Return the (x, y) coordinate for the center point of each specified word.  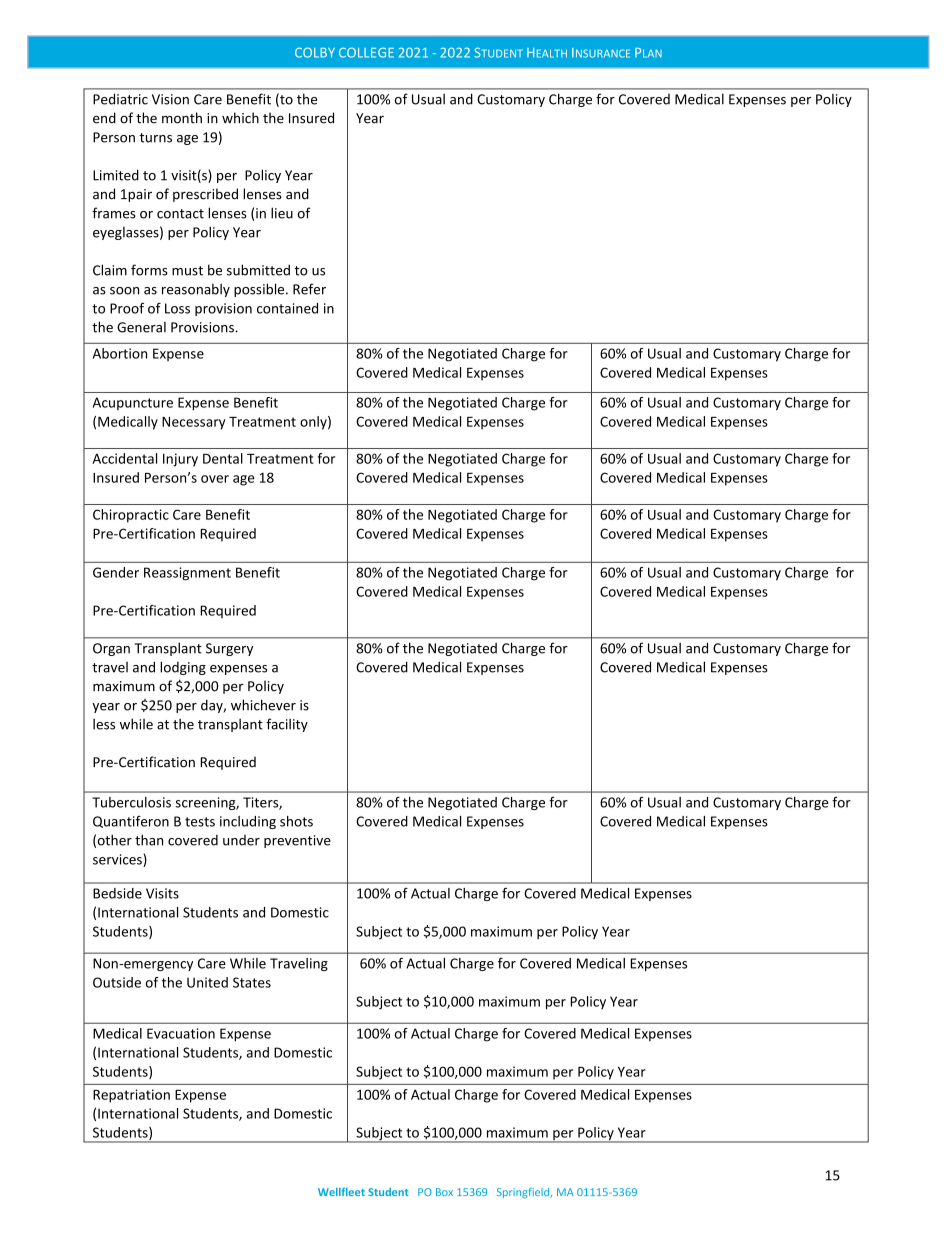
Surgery (229, 649)
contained (287, 308)
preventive (297, 841)
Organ (111, 649)
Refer (309, 289)
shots (296, 821)
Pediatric (120, 99)
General (141, 327)
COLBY (315, 52)
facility (287, 725)
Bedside (117, 893)
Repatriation (131, 1096)
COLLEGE (366, 52)
